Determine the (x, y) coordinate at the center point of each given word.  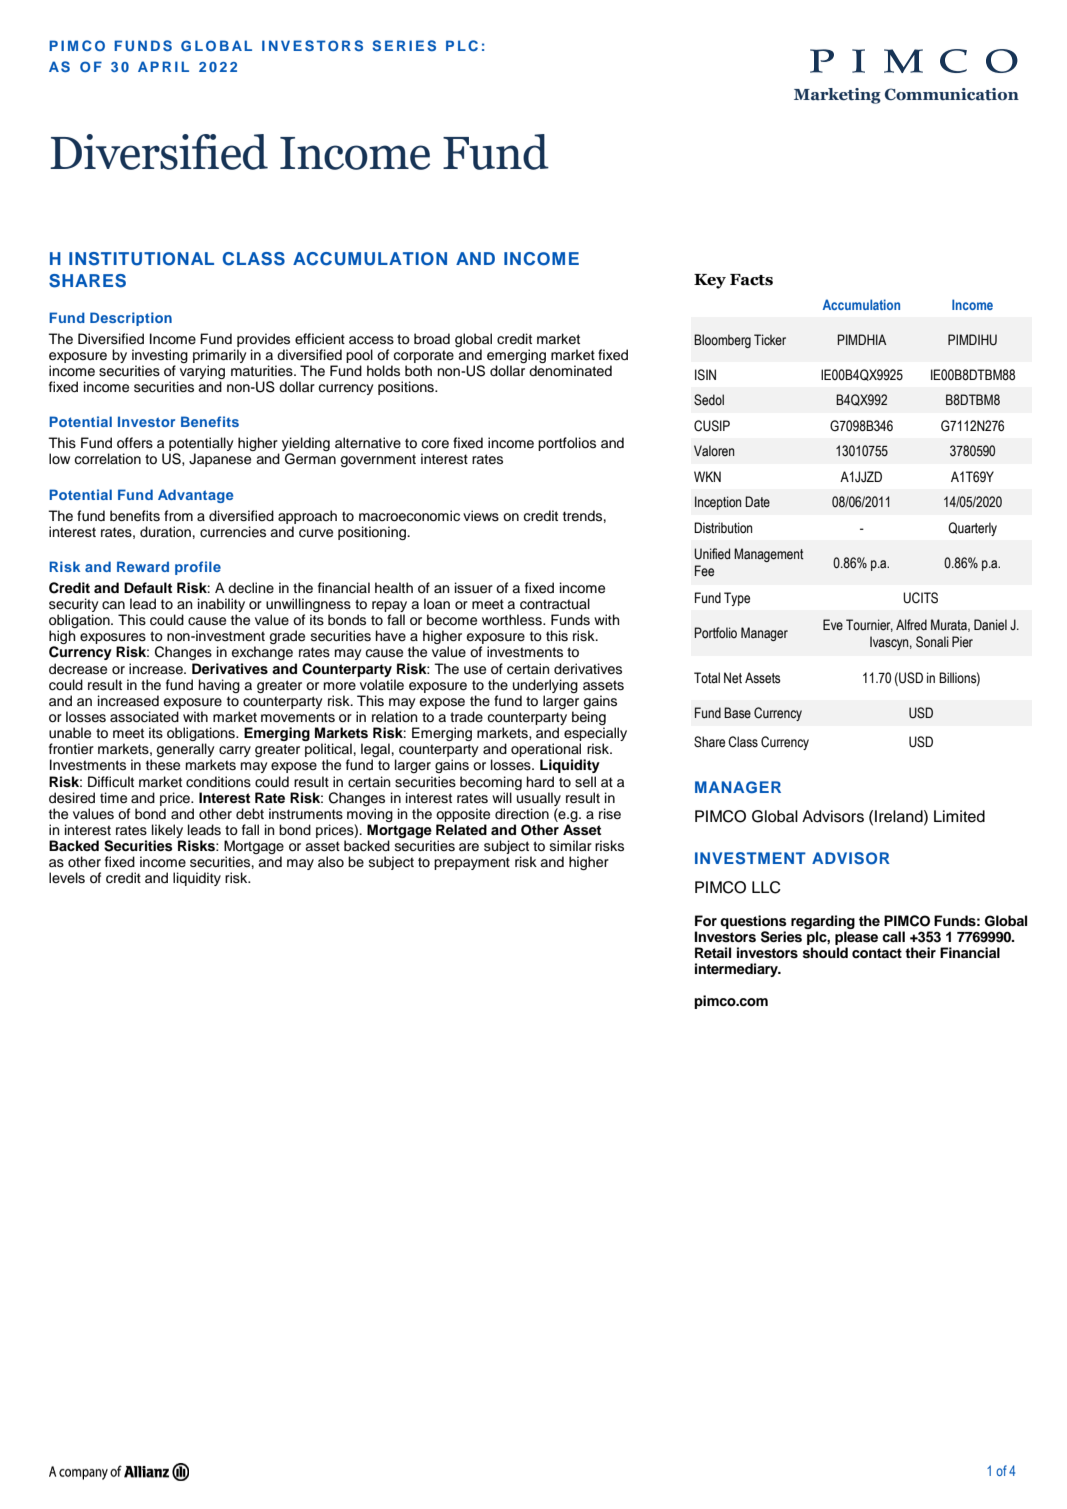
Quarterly (972, 529)
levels (67, 878)
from (178, 516)
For (706, 920)
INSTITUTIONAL (141, 259)
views (481, 516)
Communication (952, 94)
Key (710, 281)
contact (877, 953)
